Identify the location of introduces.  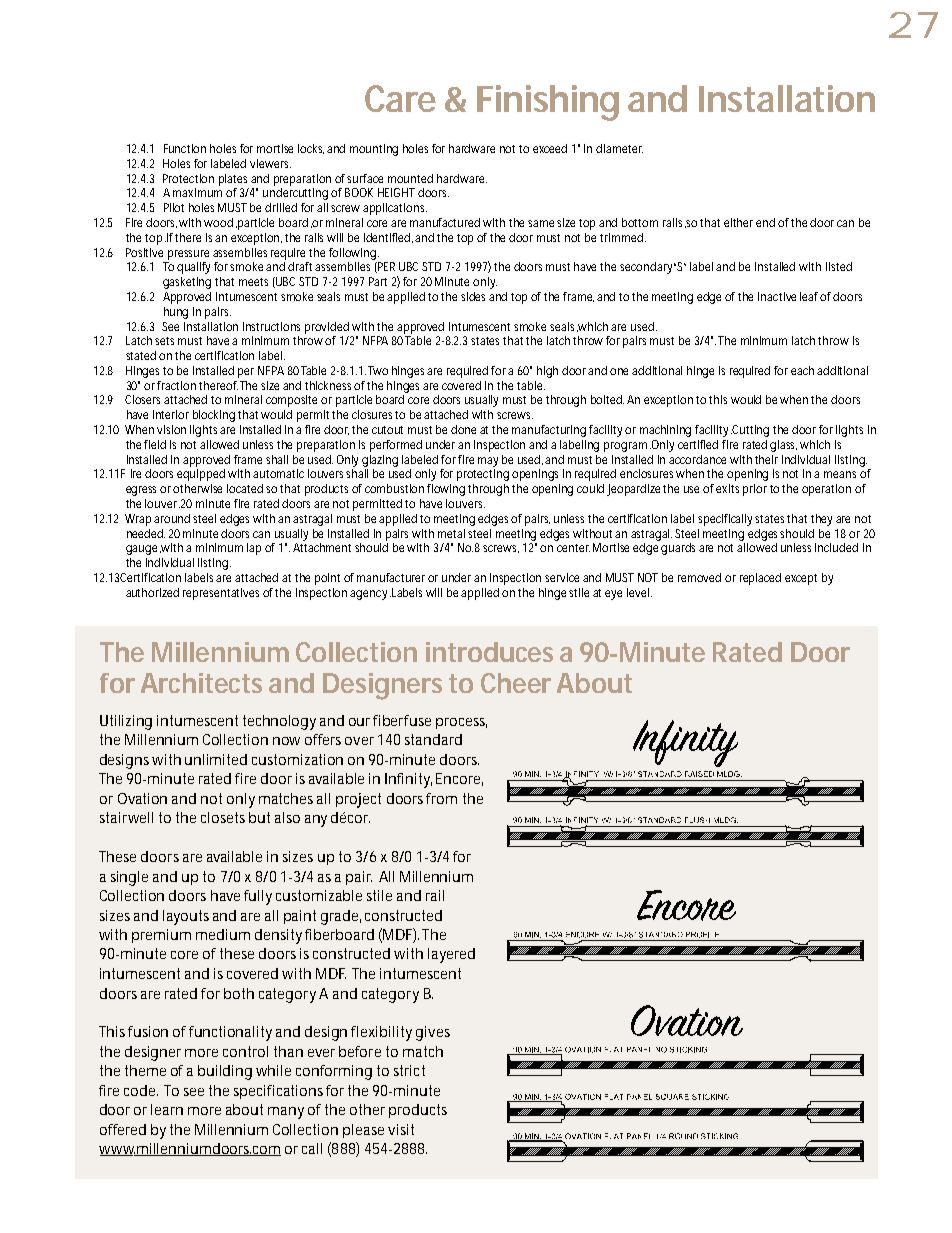
(489, 652).
